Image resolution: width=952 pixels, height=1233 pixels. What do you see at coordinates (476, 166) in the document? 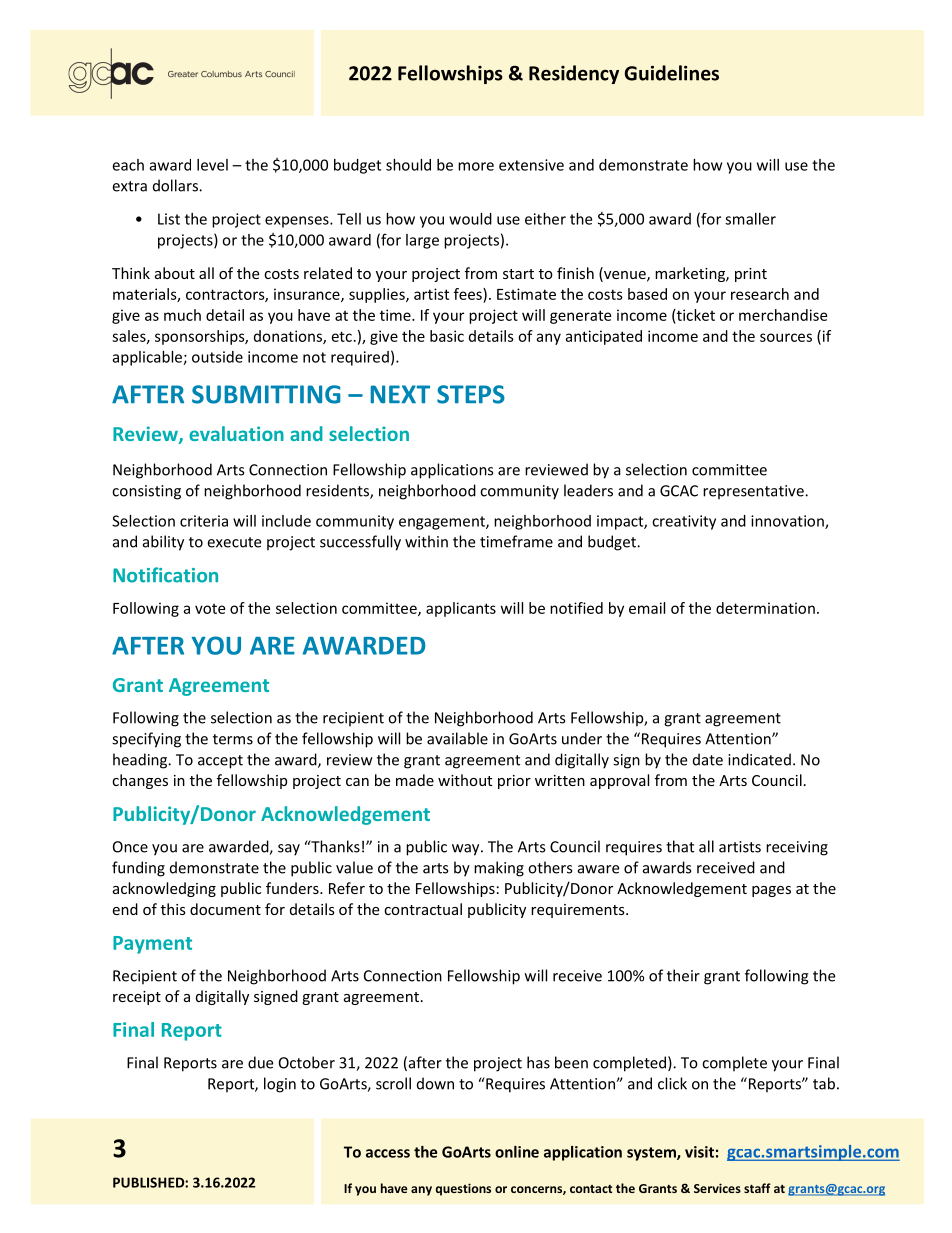
I see `more` at bounding box center [476, 166].
